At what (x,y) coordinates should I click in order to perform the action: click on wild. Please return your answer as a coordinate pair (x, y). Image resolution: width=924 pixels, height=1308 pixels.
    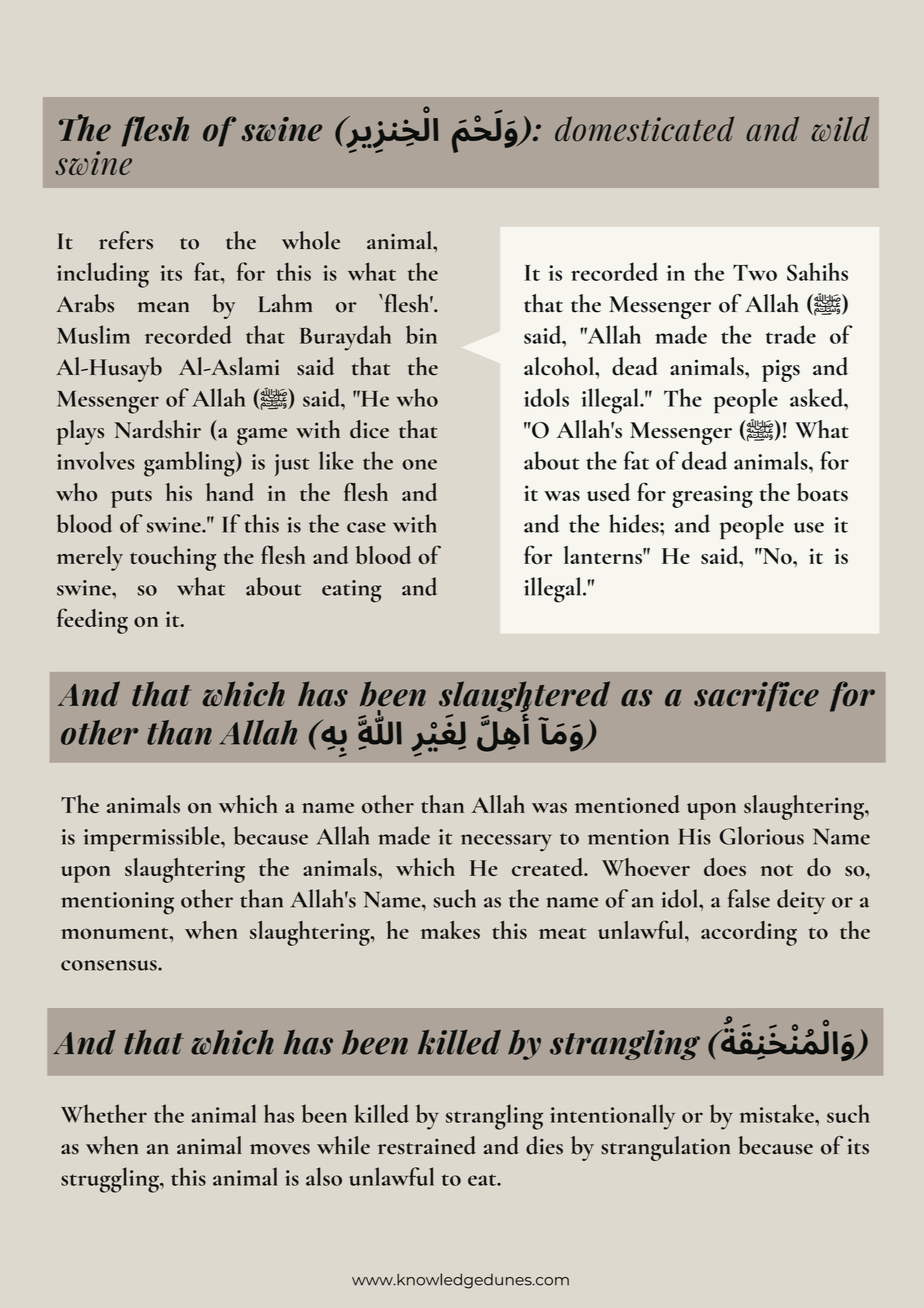
    Looking at the image, I should click on (840, 129).
